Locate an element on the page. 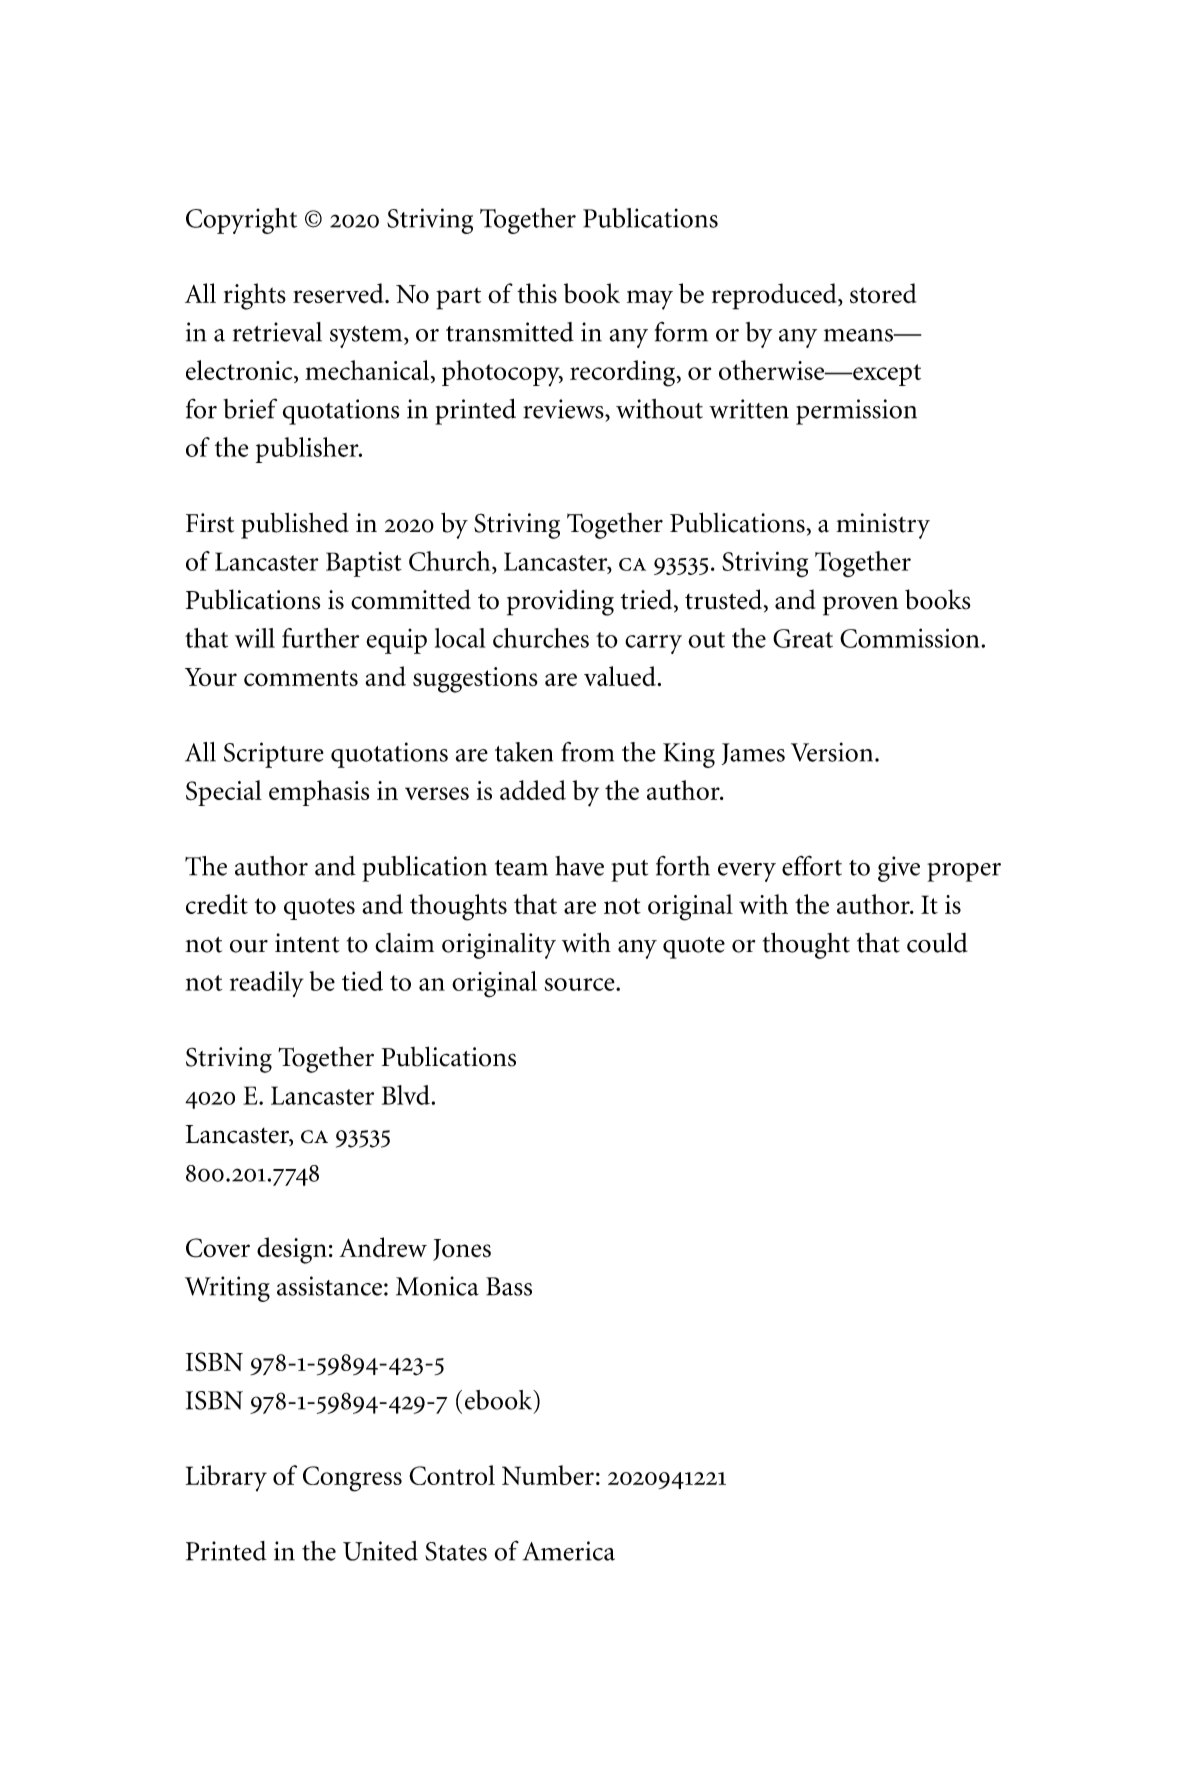 Image resolution: width=1186 pixels, height=1779 pixels. America is located at coordinates (568, 1551).
